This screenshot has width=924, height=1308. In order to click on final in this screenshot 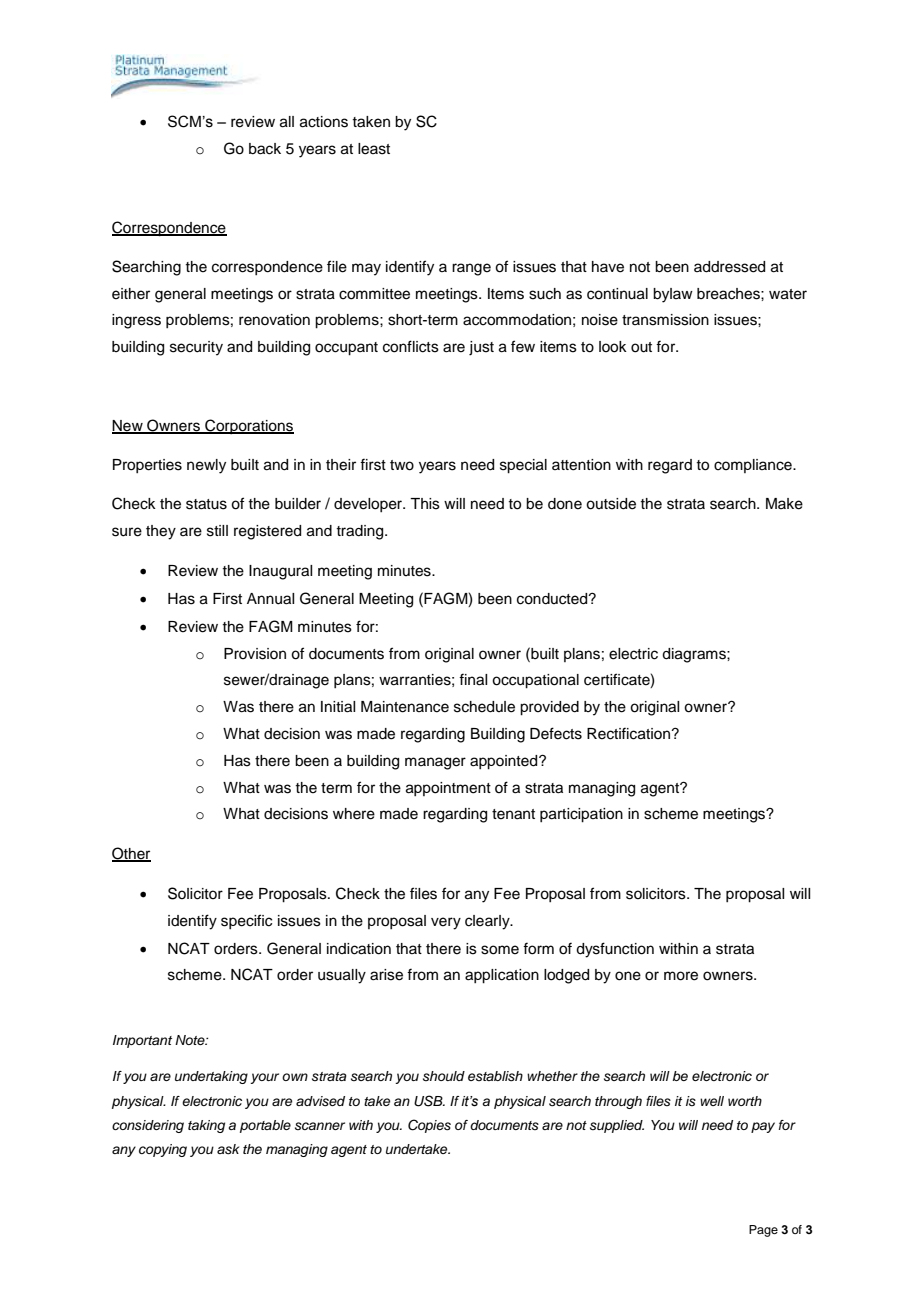, I will do `click(473, 679)`.
